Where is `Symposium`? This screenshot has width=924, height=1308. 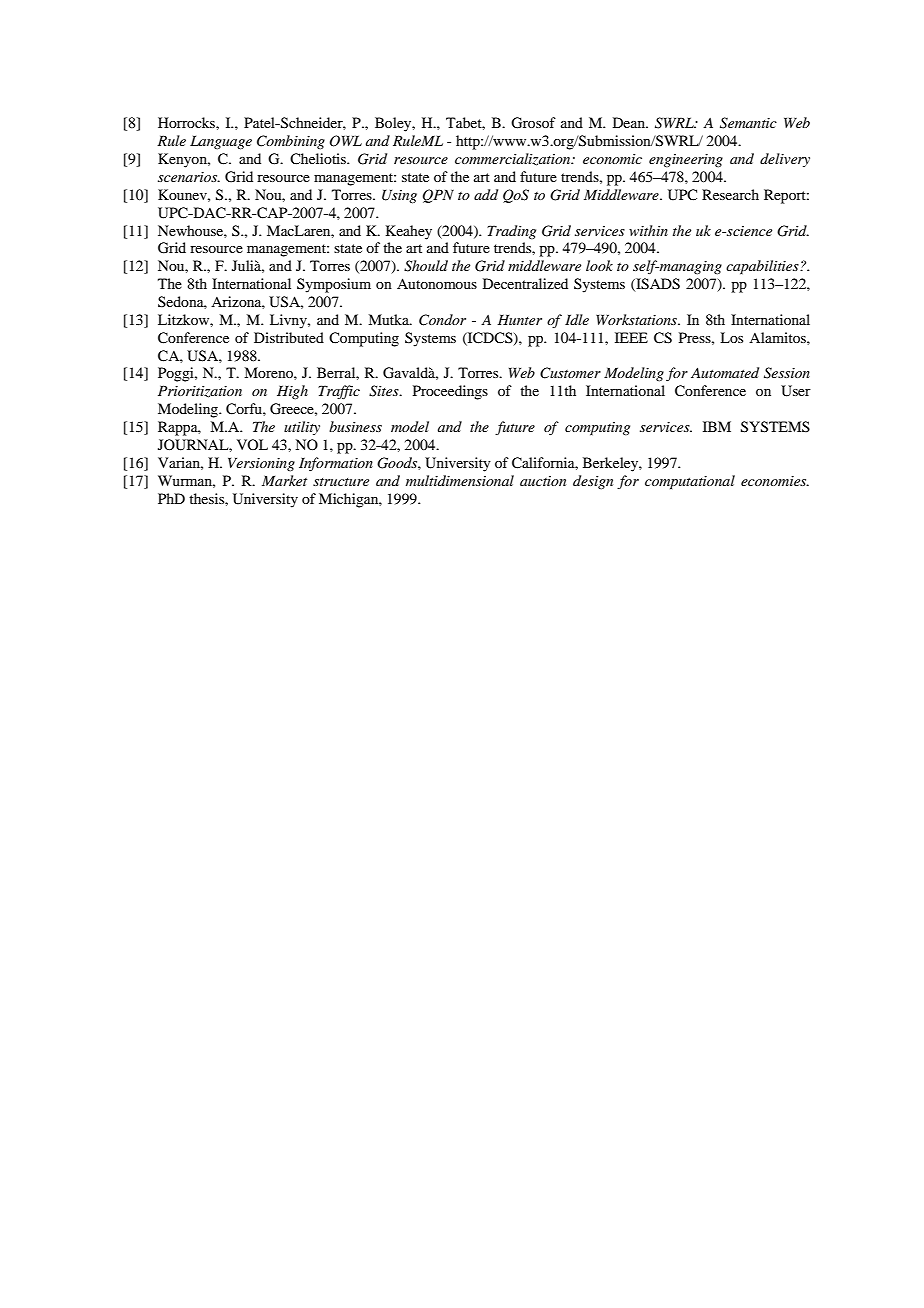 Symposium is located at coordinates (334, 285).
